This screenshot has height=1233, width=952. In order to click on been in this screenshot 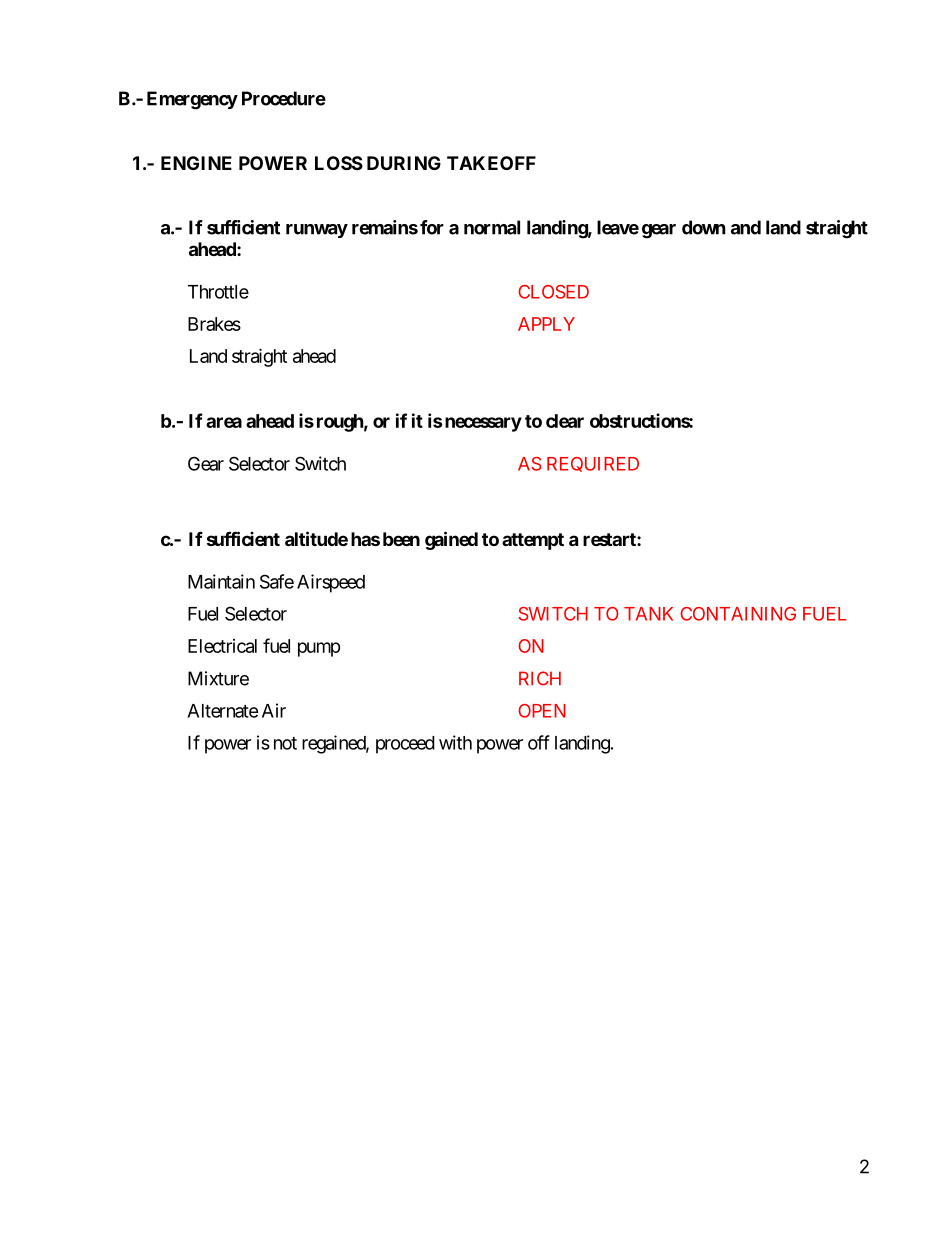, I will do `click(401, 539)`.
